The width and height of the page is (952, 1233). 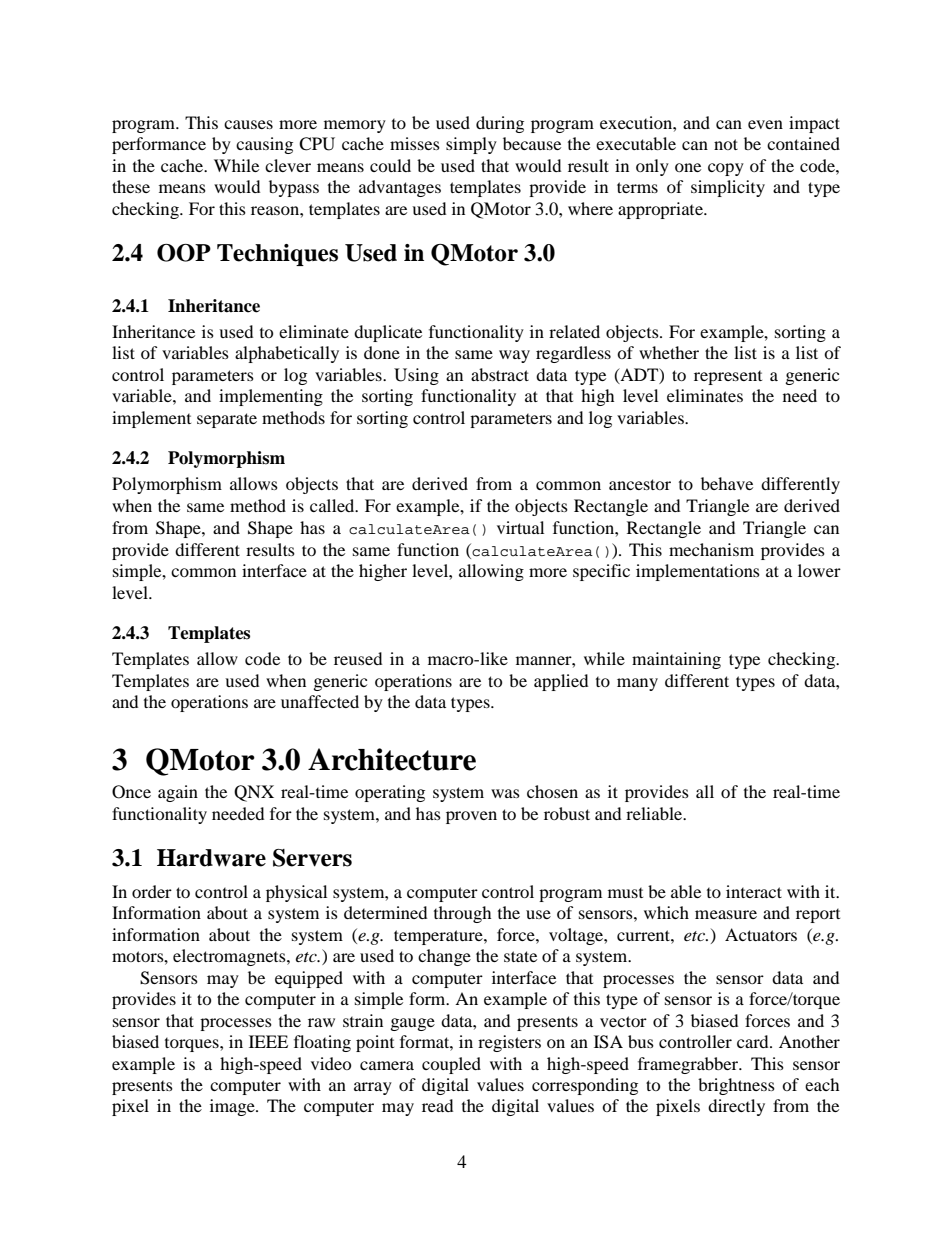 What do you see at coordinates (471, 145) in the page?
I see `simply` at bounding box center [471, 145].
